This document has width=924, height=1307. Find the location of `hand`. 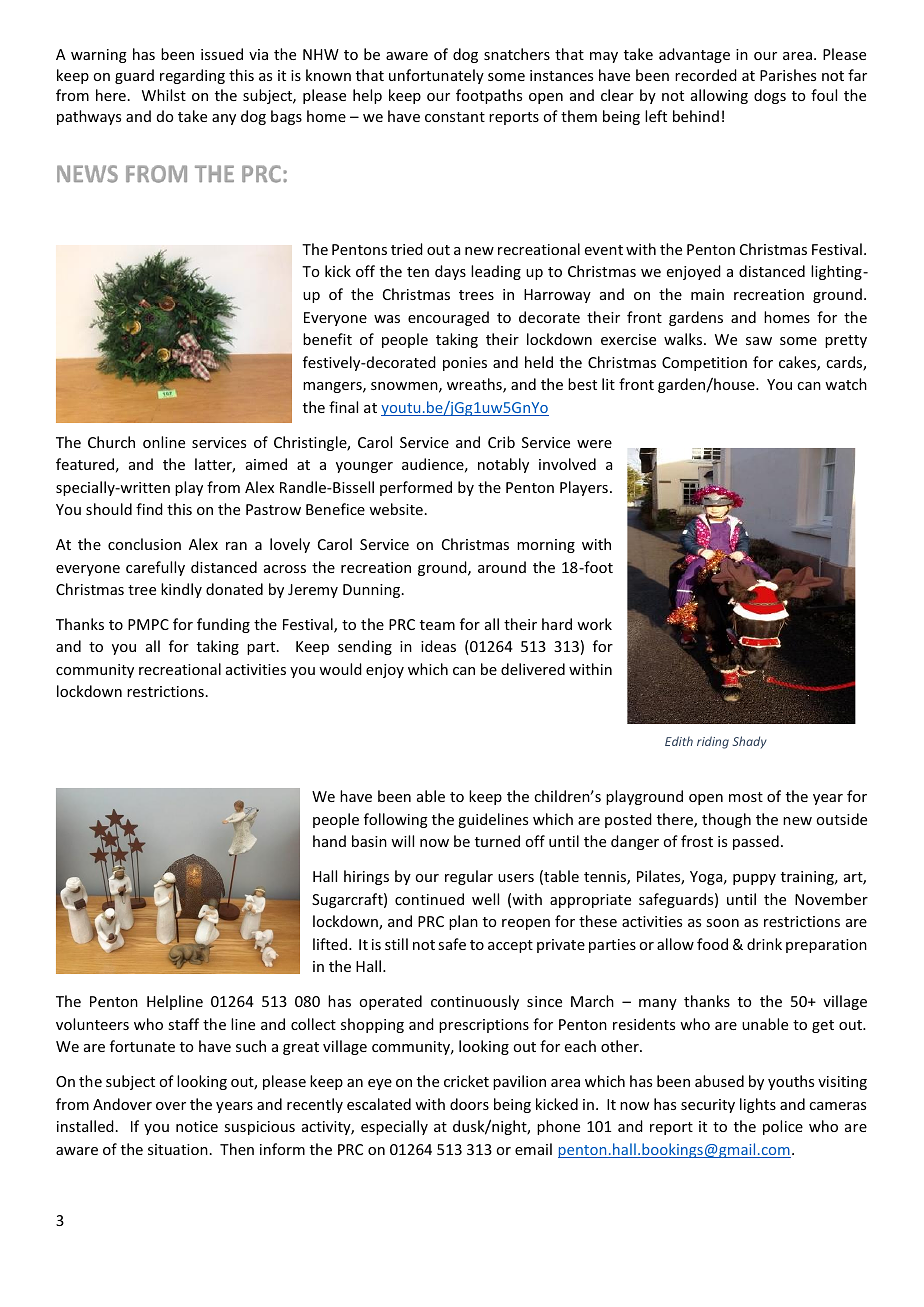

hand is located at coordinates (329, 841).
